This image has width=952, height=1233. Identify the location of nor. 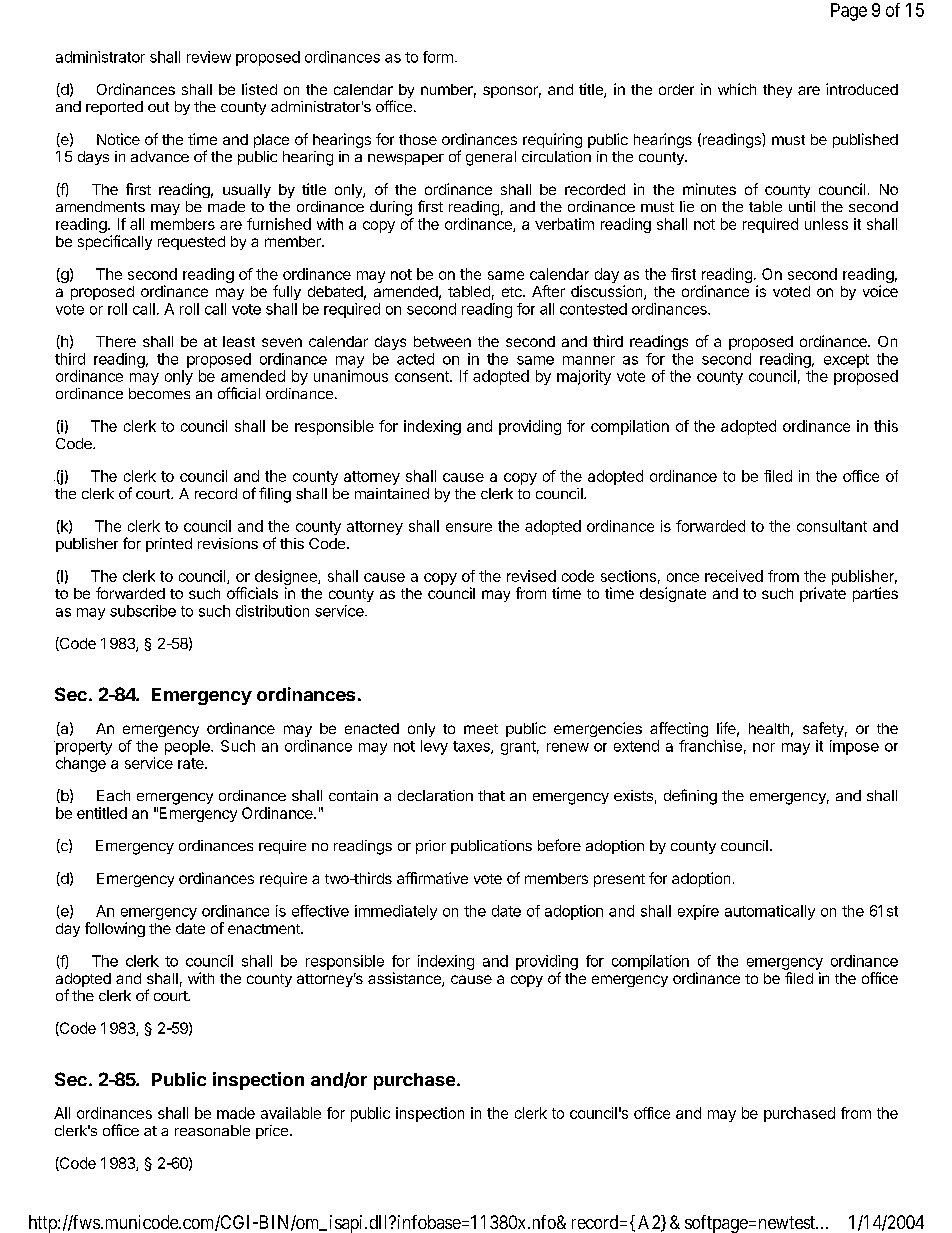
(764, 747).
